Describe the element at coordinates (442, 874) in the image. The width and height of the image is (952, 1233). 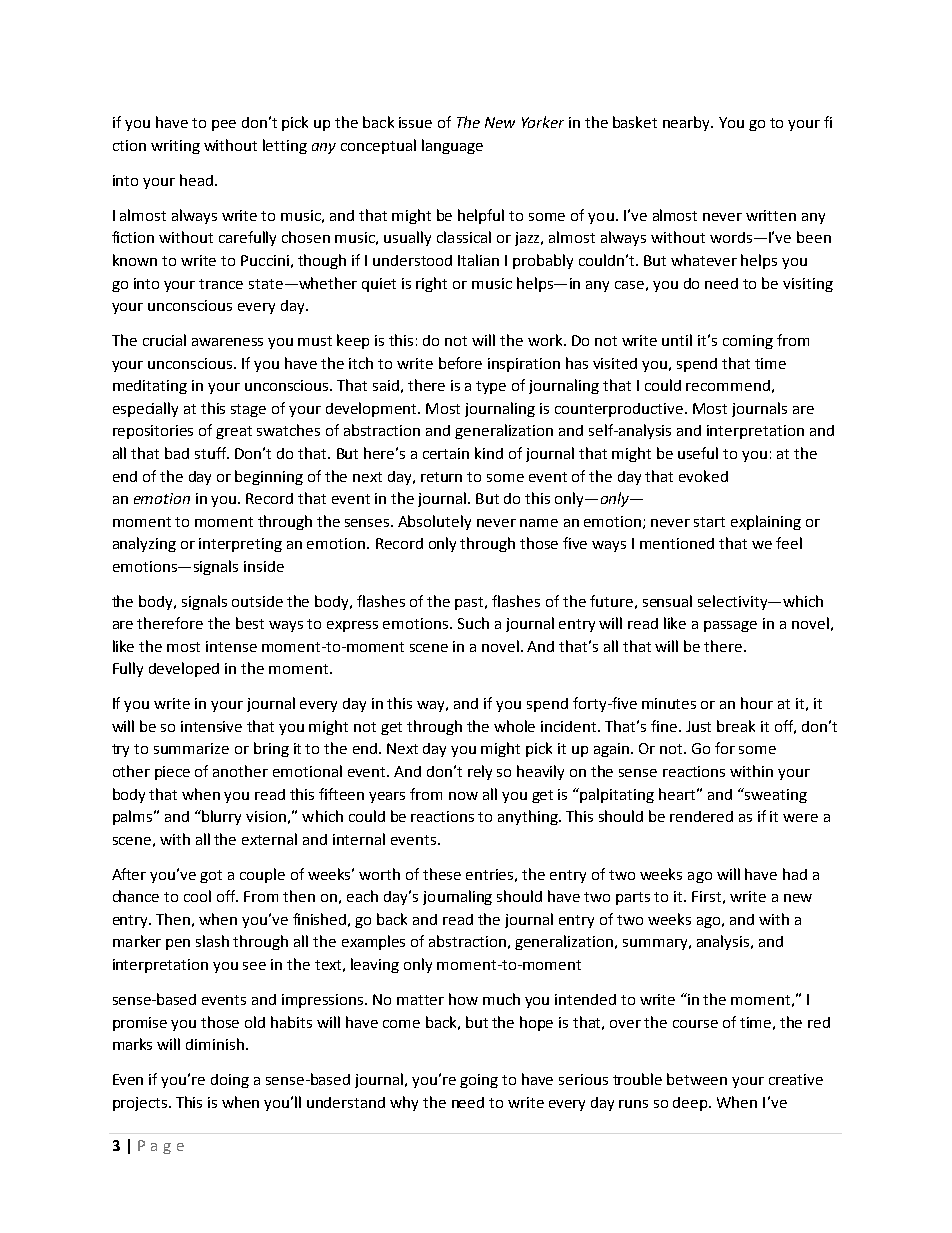
I see `these` at that location.
